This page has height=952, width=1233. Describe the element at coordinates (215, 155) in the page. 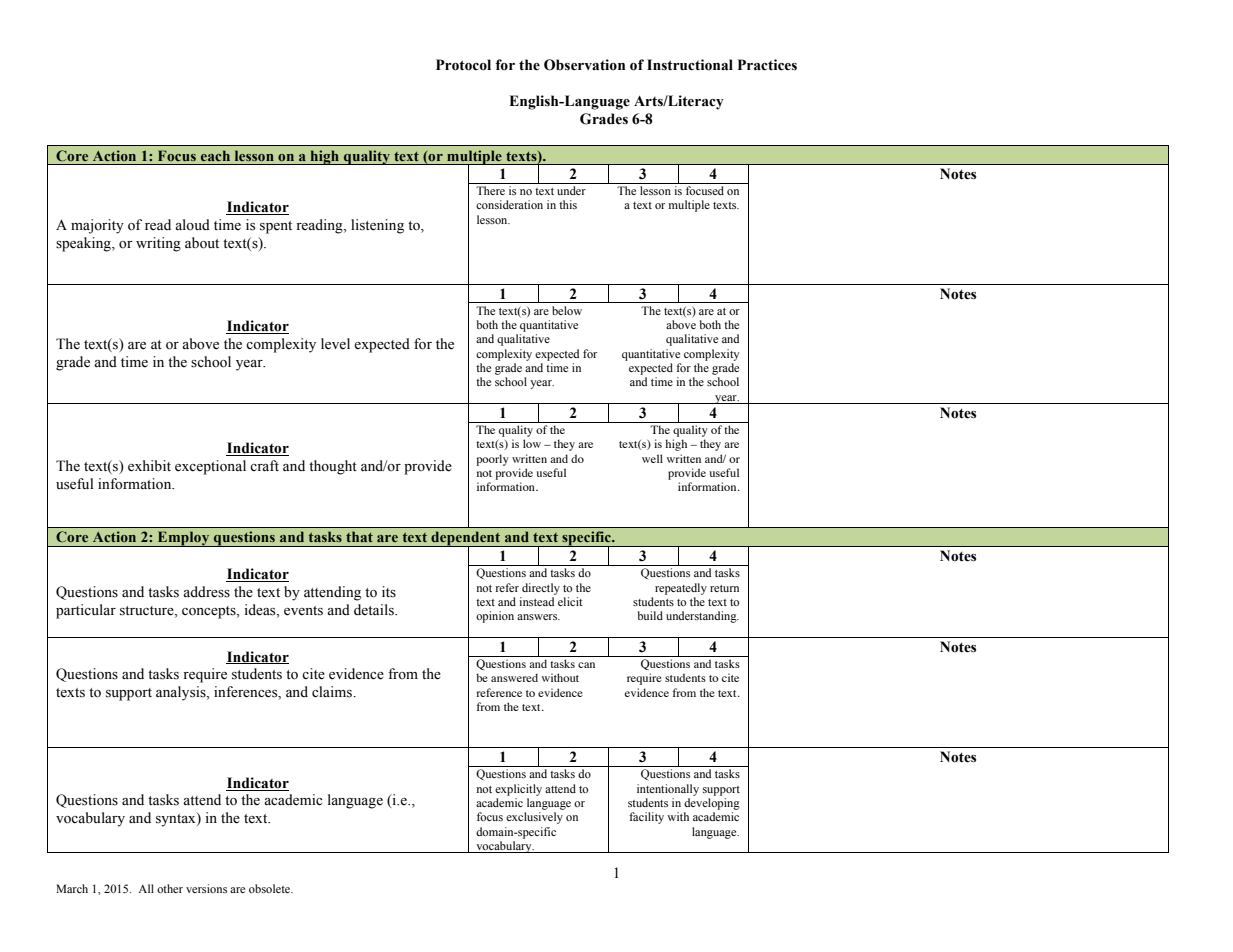

I see `each` at that location.
